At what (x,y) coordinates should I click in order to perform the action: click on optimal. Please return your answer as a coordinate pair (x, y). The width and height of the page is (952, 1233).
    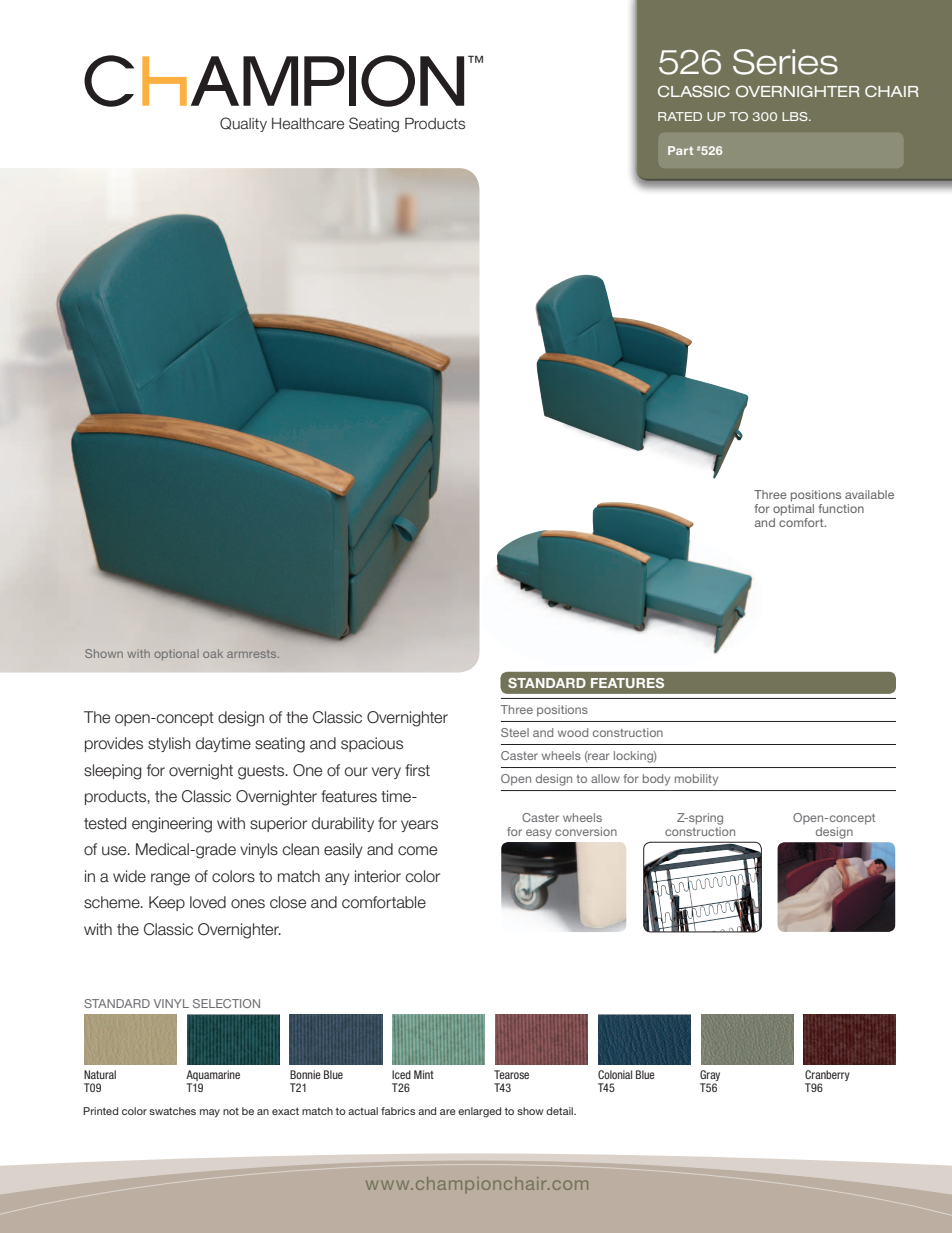
    Looking at the image, I should click on (793, 510).
